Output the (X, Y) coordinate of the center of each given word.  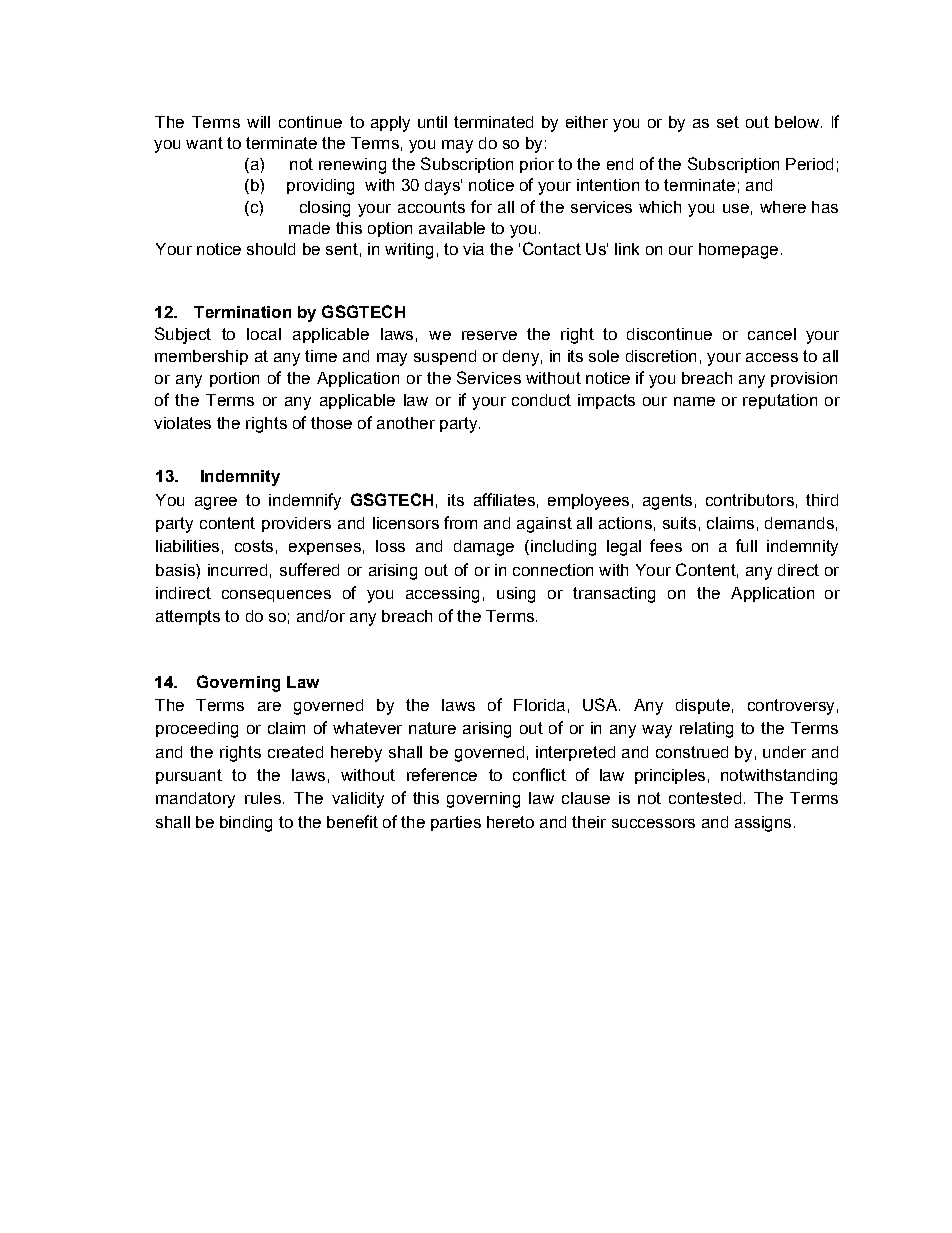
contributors (750, 500)
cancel (772, 334)
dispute (703, 706)
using (516, 595)
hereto (510, 822)
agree (216, 503)
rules (263, 798)
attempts (188, 617)
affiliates (504, 499)
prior (537, 165)
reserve (489, 335)
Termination (242, 312)
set (728, 122)
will (258, 122)
